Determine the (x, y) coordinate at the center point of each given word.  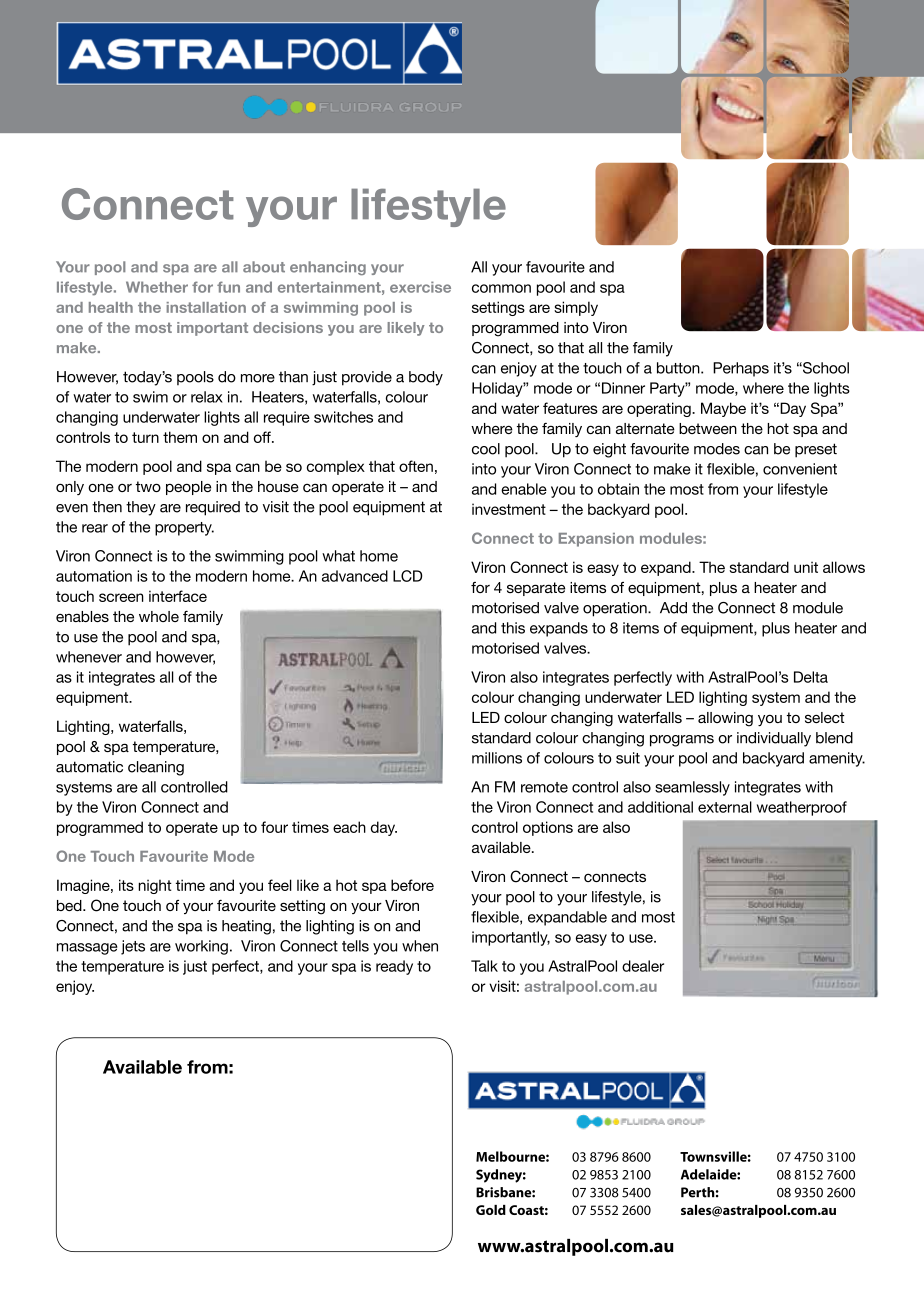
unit (806, 567)
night (155, 886)
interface (178, 596)
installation (206, 307)
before (412, 885)
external (725, 807)
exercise (420, 287)
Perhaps (741, 369)
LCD (408, 576)
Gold (491, 1210)
